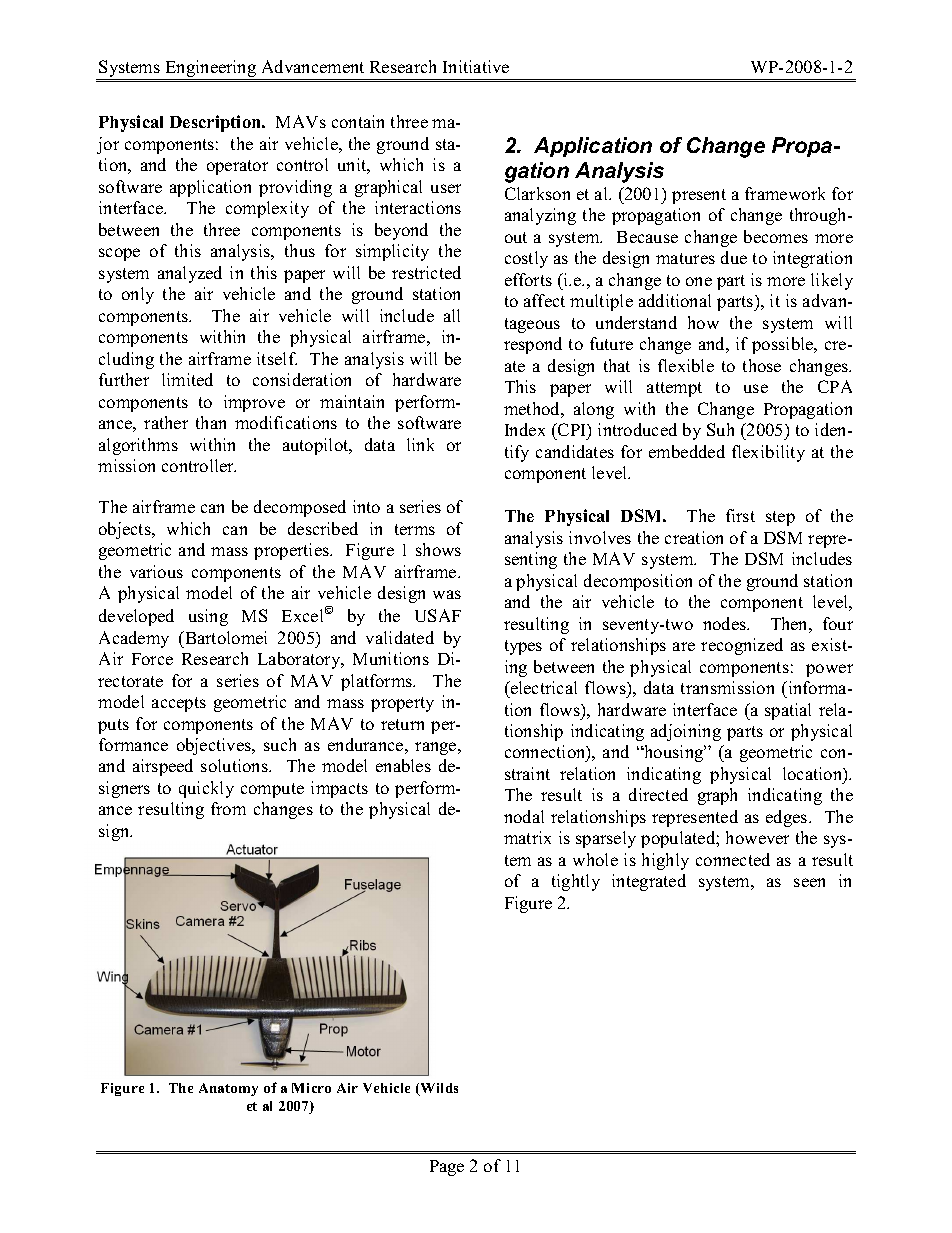 Image resolution: width=952 pixels, height=1233 pixels. Describe the element at coordinates (762, 365) in the document. I see `those` at that location.
